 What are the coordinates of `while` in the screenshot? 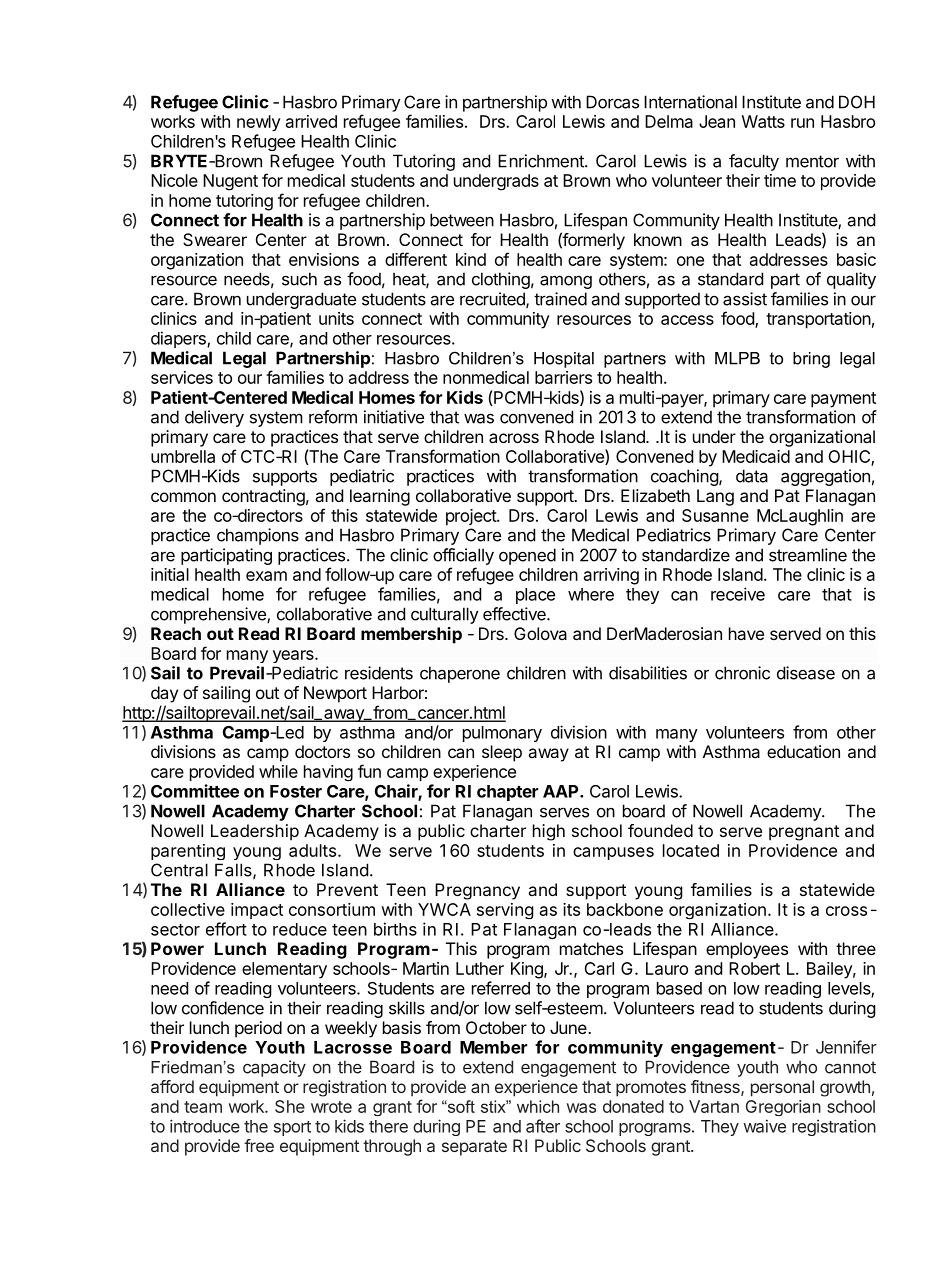 It's located at (278, 771).
